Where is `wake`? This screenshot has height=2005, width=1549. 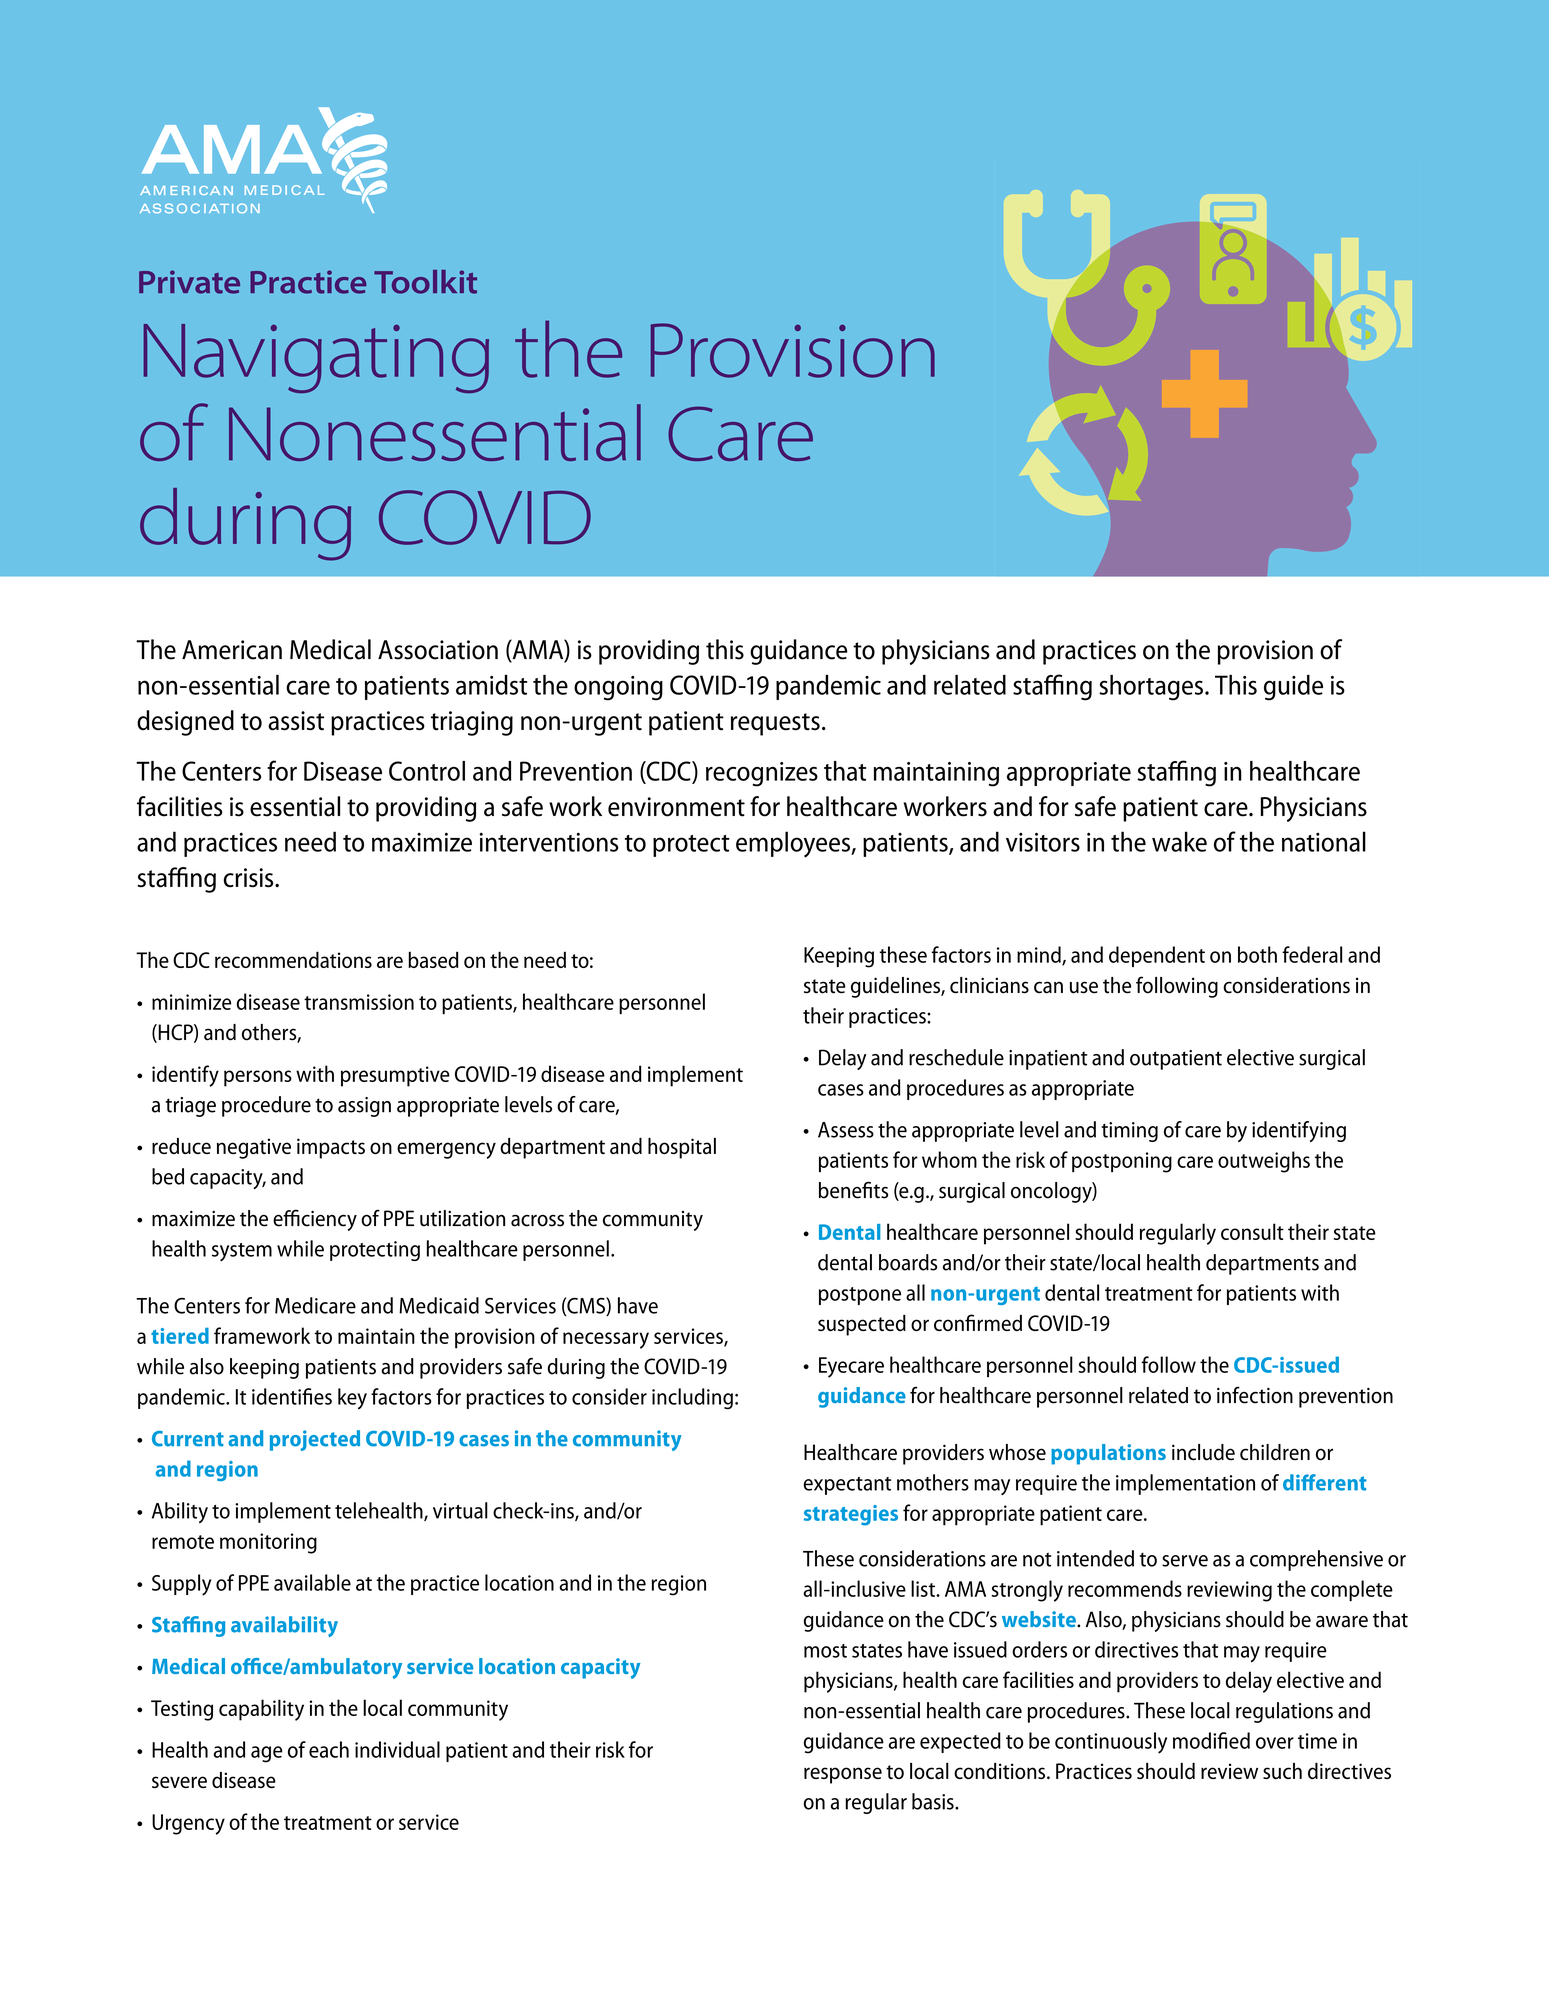 wake is located at coordinates (1179, 841).
